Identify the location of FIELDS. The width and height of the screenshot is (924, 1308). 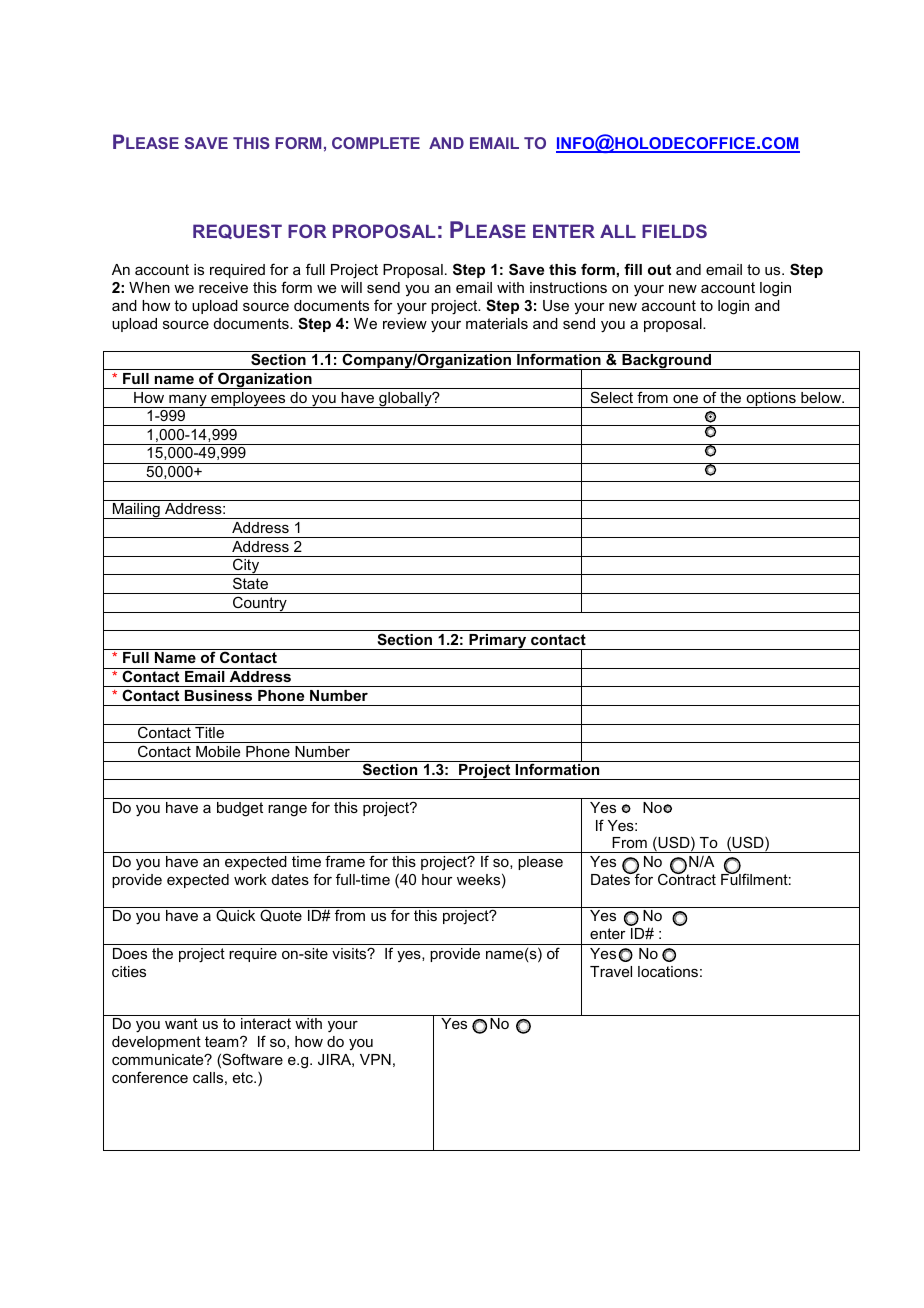
(674, 231).
